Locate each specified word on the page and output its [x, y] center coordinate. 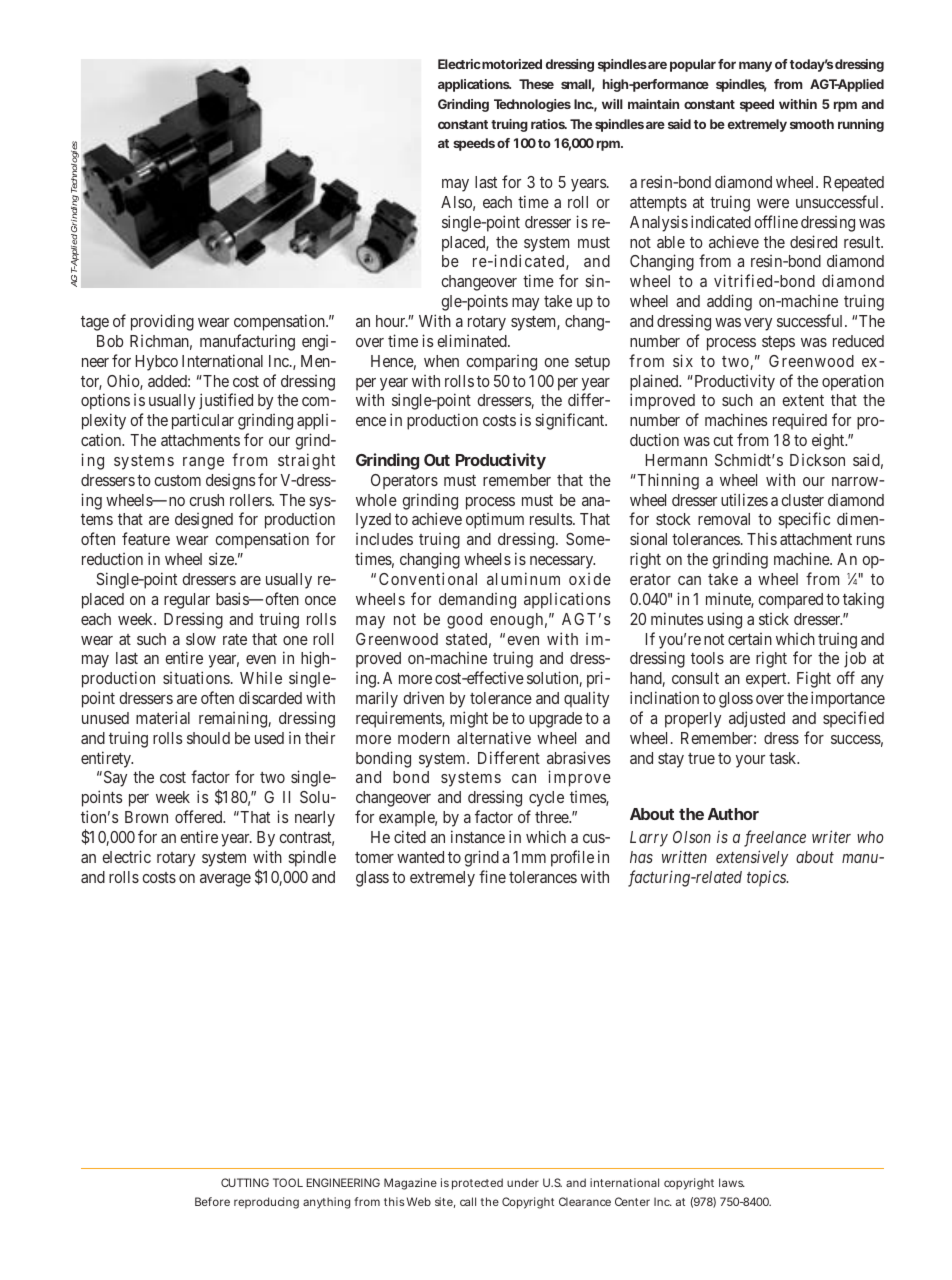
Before [212, 1201]
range [203, 463]
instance [478, 836]
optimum [495, 521]
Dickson [817, 460]
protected [477, 1184]
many [755, 66]
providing [162, 322]
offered [200, 816]
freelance [775, 838]
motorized [512, 64]
